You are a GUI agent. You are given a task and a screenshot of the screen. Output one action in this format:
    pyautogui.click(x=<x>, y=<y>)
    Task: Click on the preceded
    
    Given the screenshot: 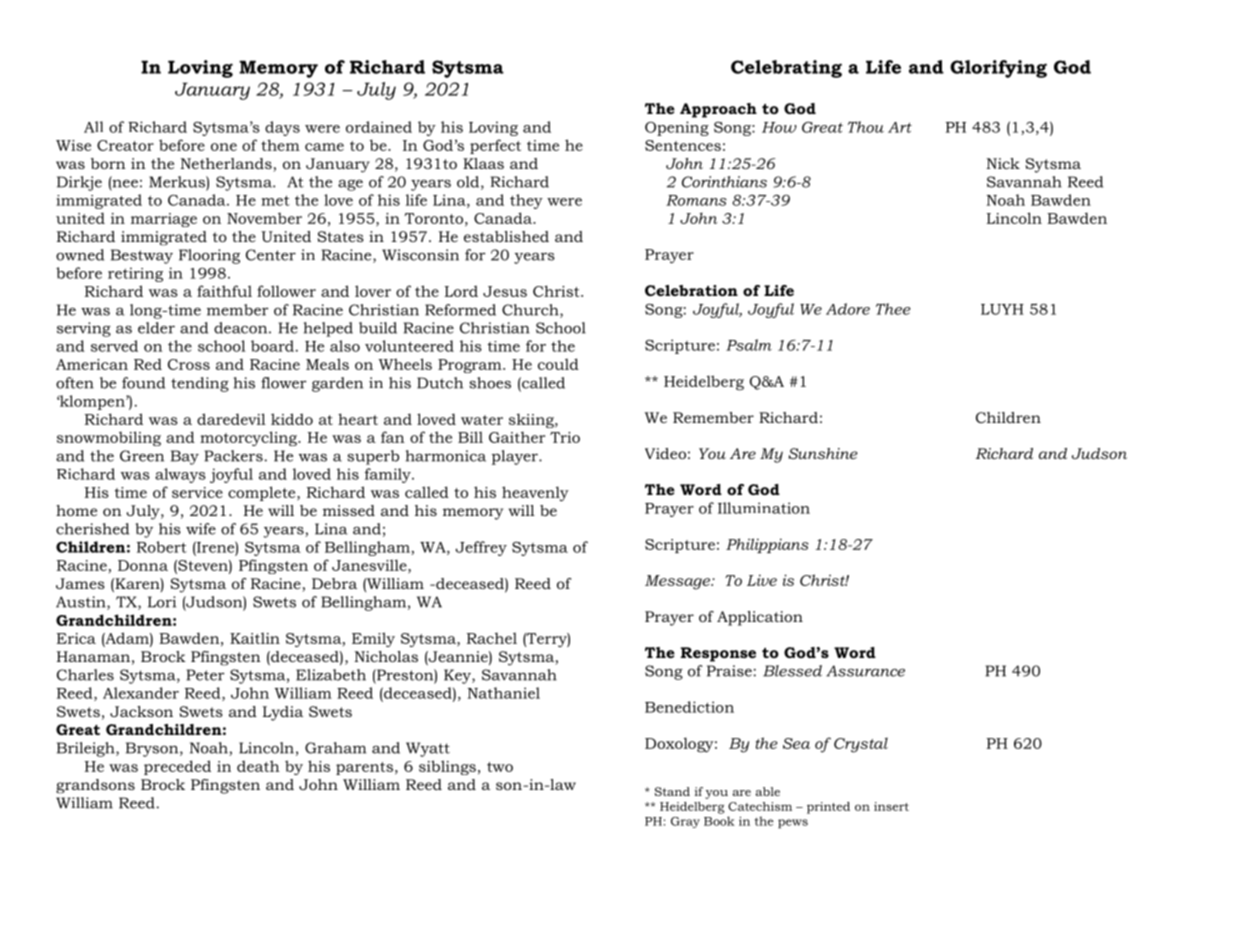 What is the action you would take?
    pyautogui.click(x=177, y=767)
